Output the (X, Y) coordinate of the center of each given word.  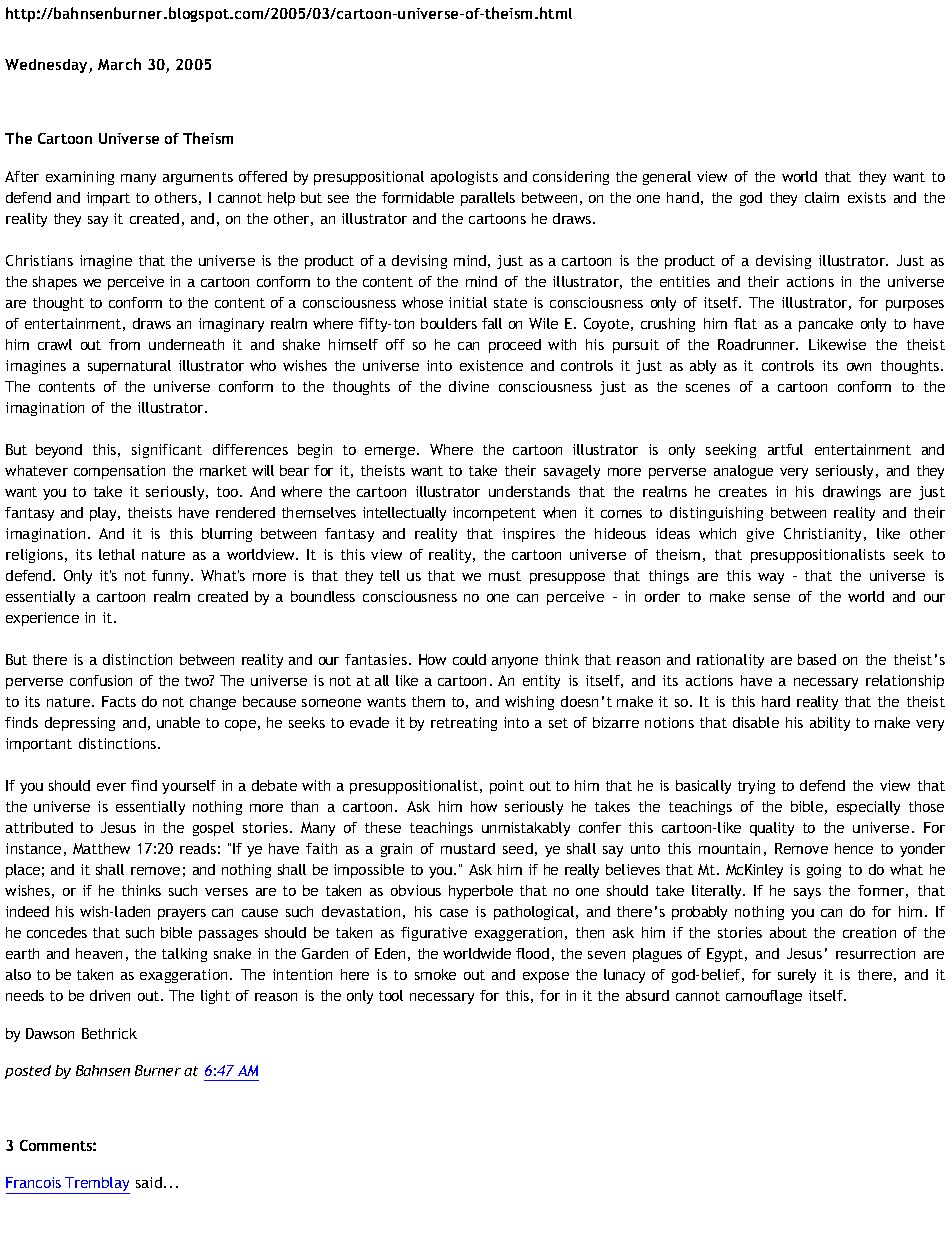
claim (822, 197)
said (149, 1182)
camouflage (764, 997)
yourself (189, 787)
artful (785, 449)
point (507, 787)
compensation (119, 472)
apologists (464, 178)
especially (868, 808)
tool (391, 995)
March (119, 64)
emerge (391, 452)
